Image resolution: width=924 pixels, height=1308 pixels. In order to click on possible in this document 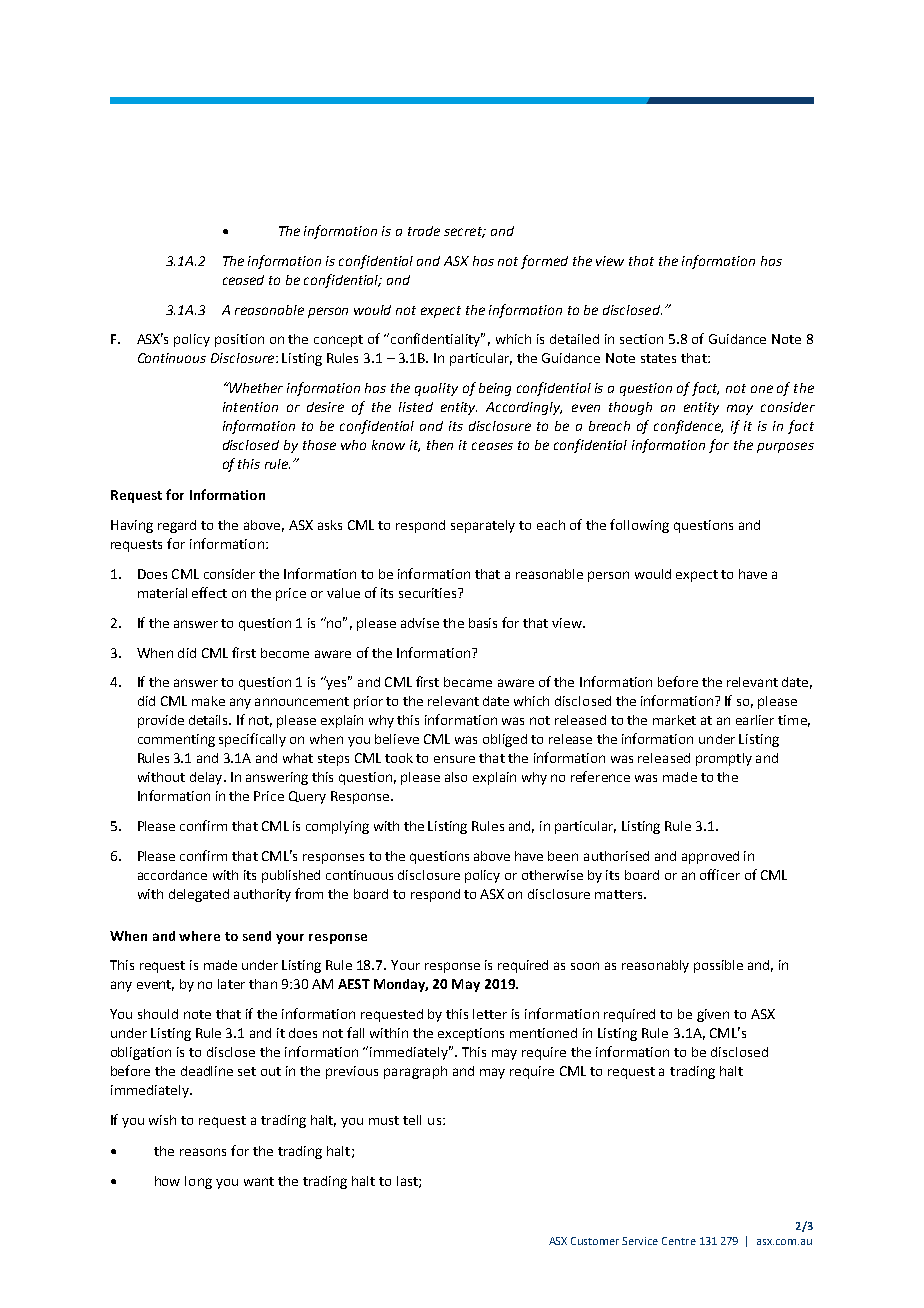, I will do `click(718, 966)`.
